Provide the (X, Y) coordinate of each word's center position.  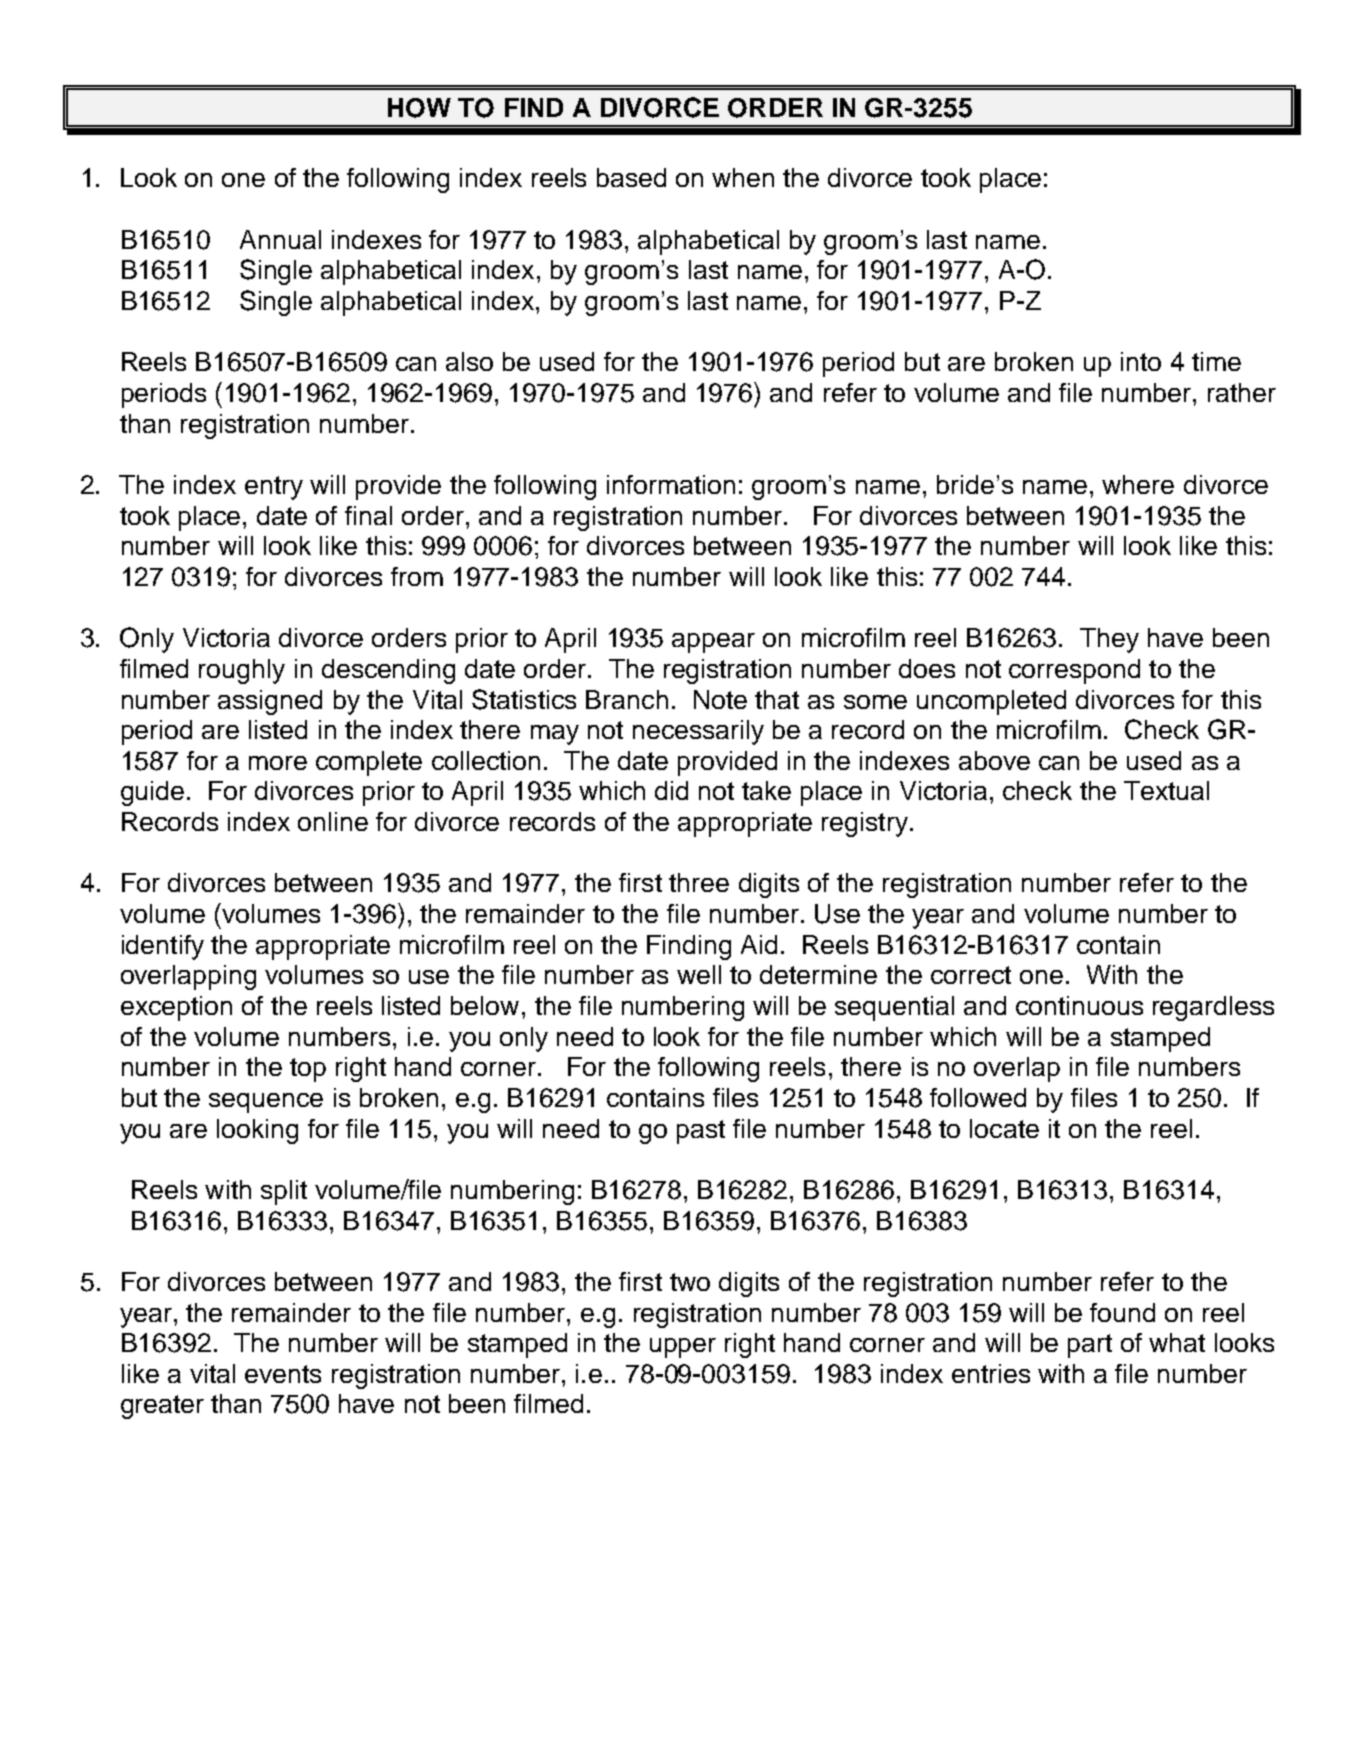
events (283, 1374)
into (1141, 361)
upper (683, 1348)
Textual (1166, 790)
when (743, 177)
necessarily (698, 732)
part (1090, 1346)
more (278, 763)
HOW (419, 108)
